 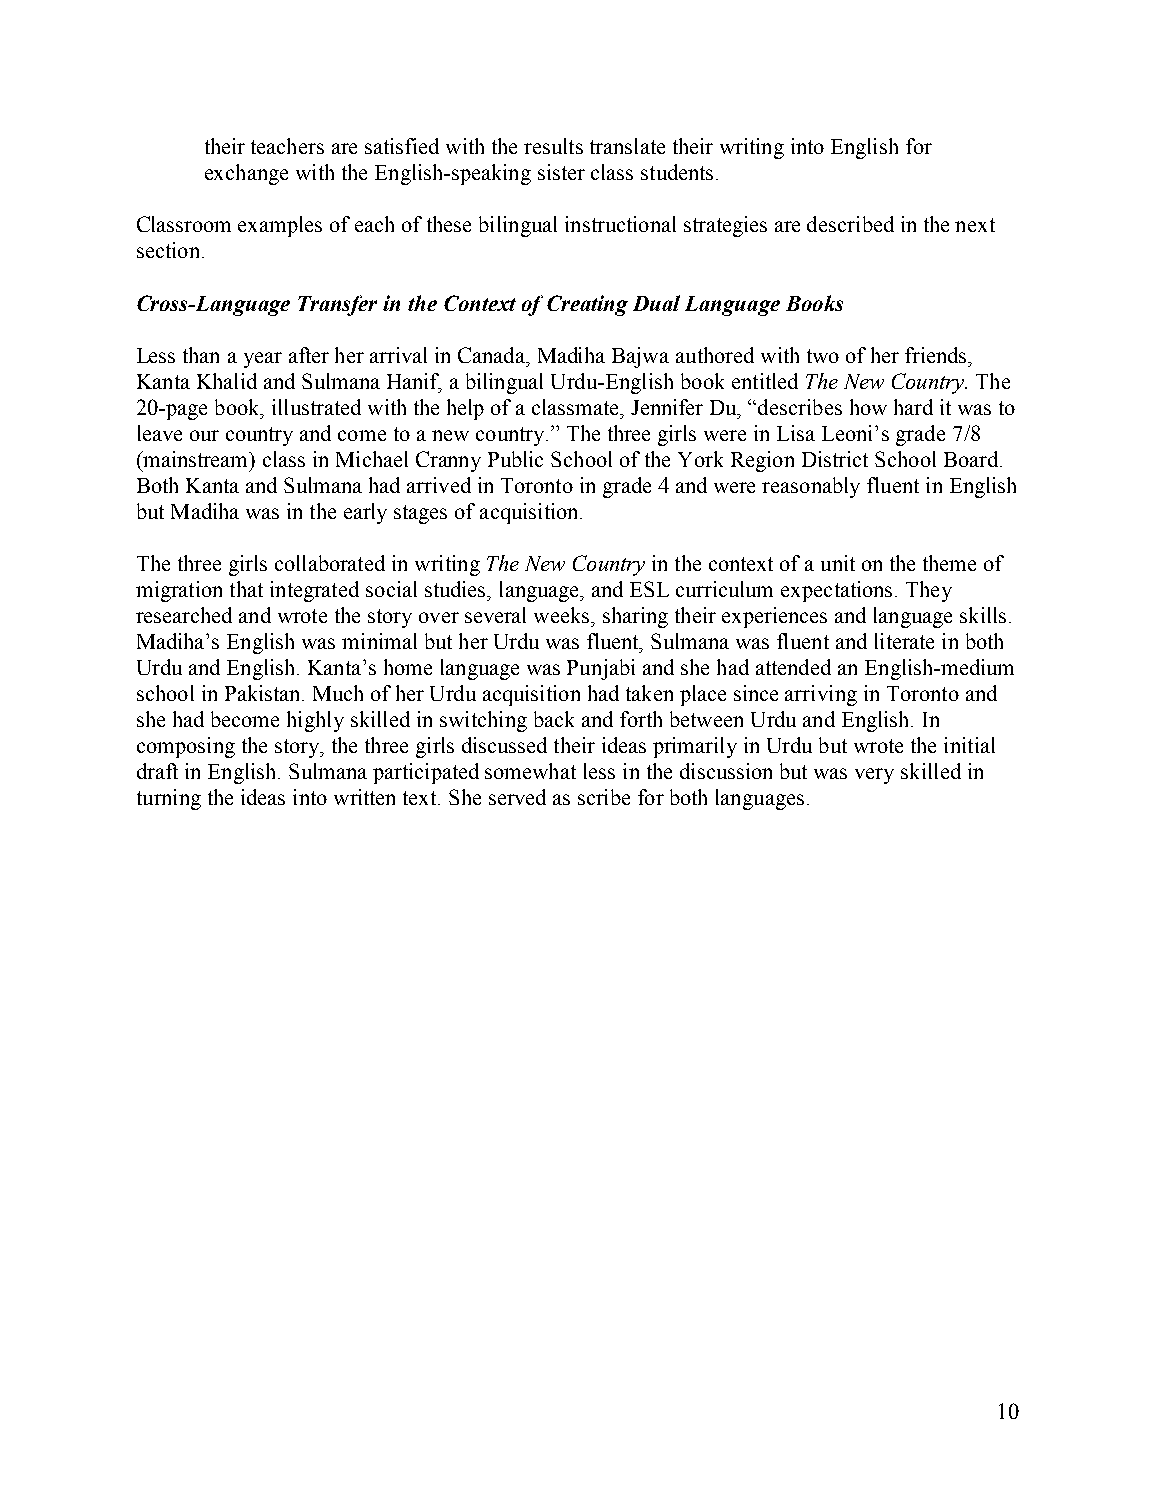 I want to click on turning, so click(x=169, y=799).
